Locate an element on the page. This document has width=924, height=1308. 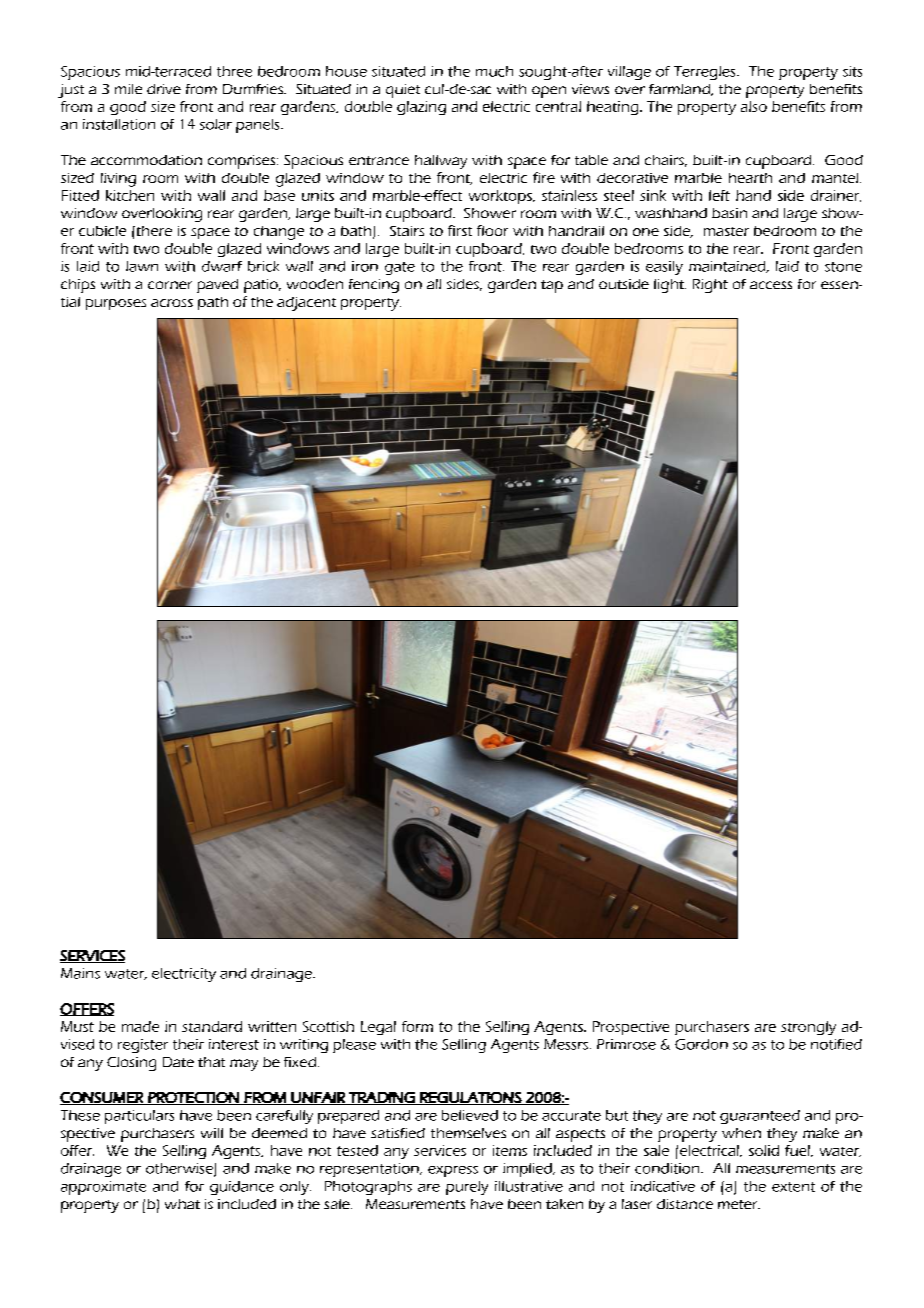
also is located at coordinates (754, 106).
